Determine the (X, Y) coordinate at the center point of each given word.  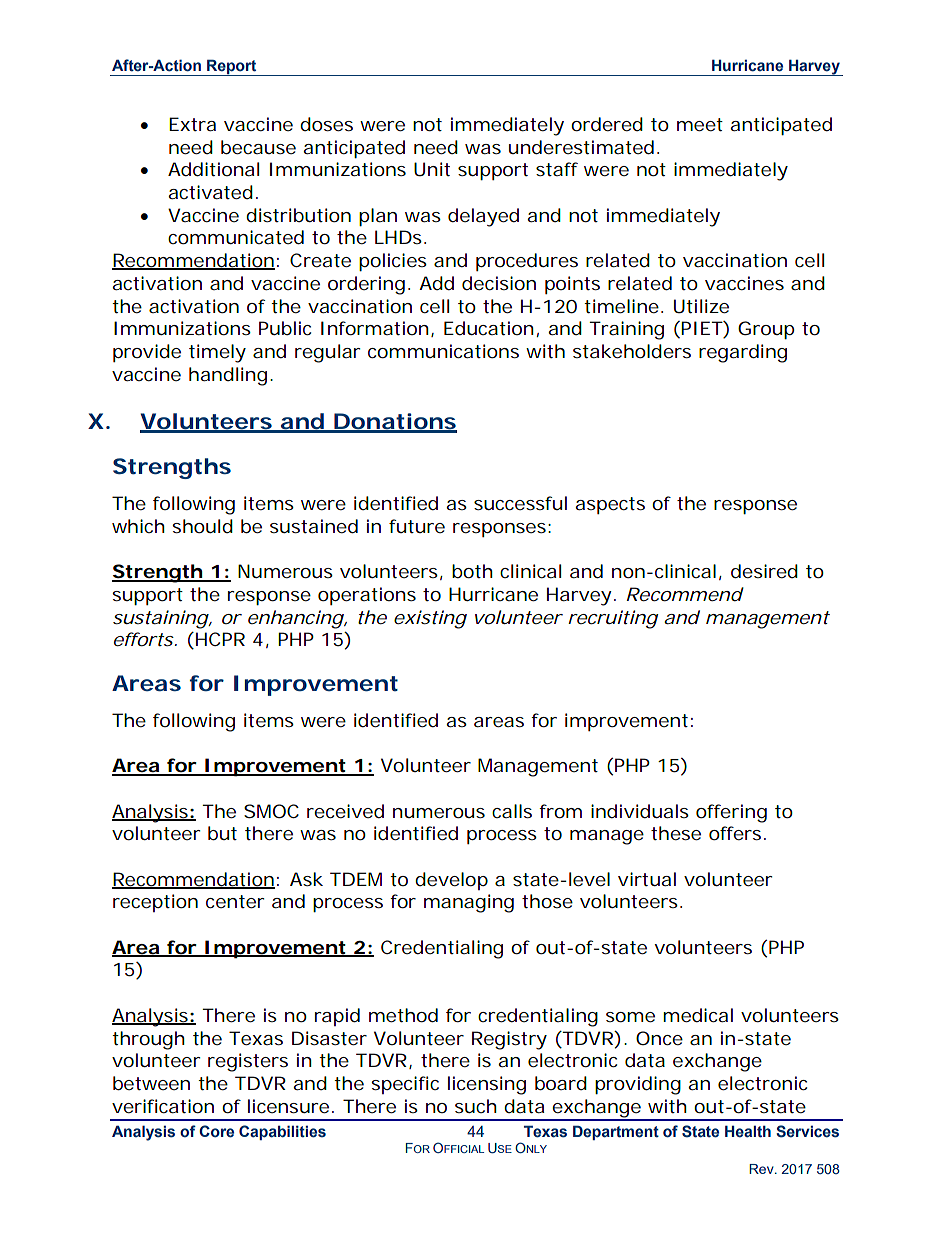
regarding (743, 353)
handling (228, 376)
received (345, 811)
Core (216, 1131)
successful (520, 503)
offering (731, 813)
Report (232, 67)
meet (700, 125)
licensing (487, 1085)
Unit (432, 169)
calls (512, 811)
